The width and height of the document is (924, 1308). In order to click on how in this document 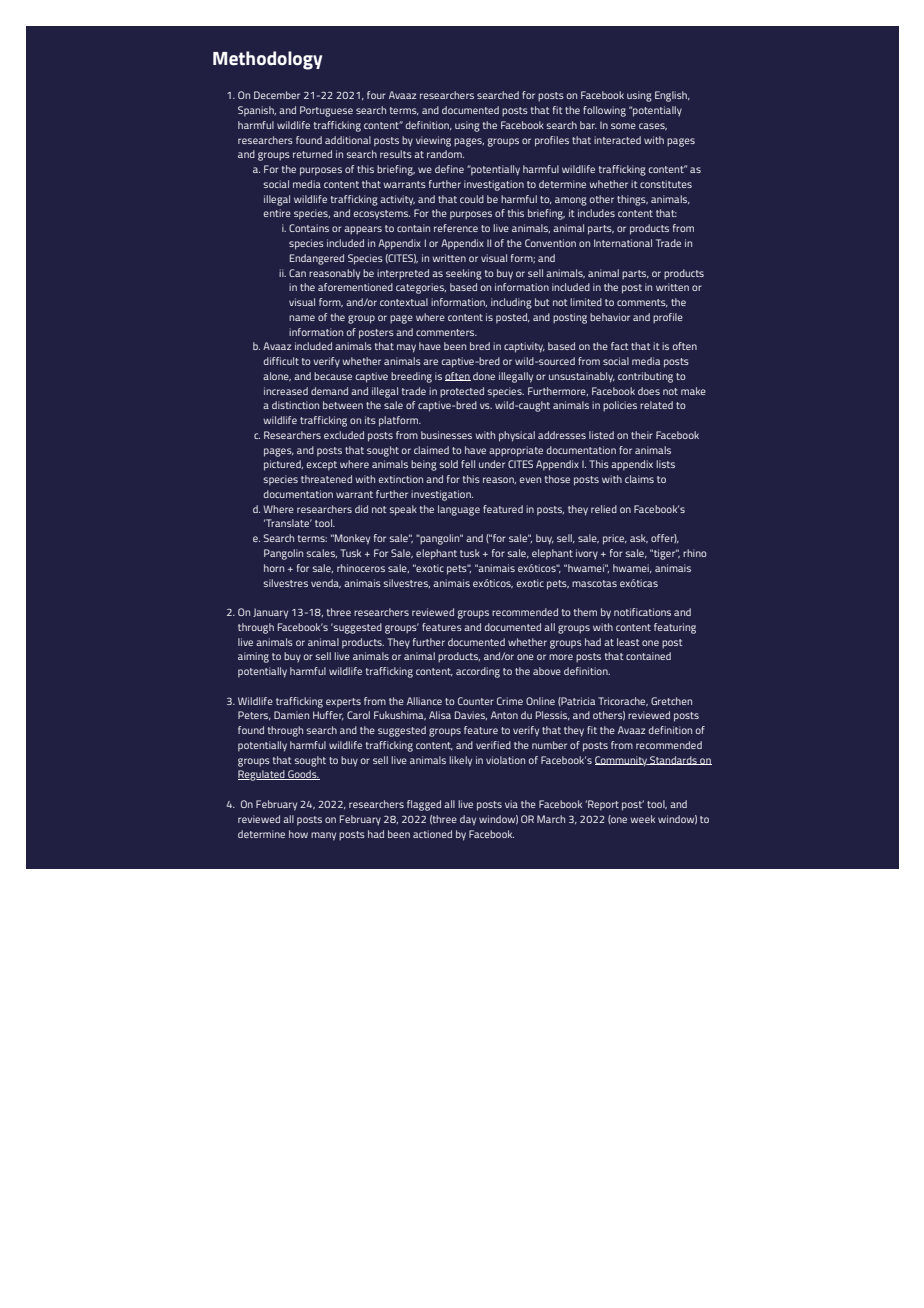, I will do `click(298, 834)`.
